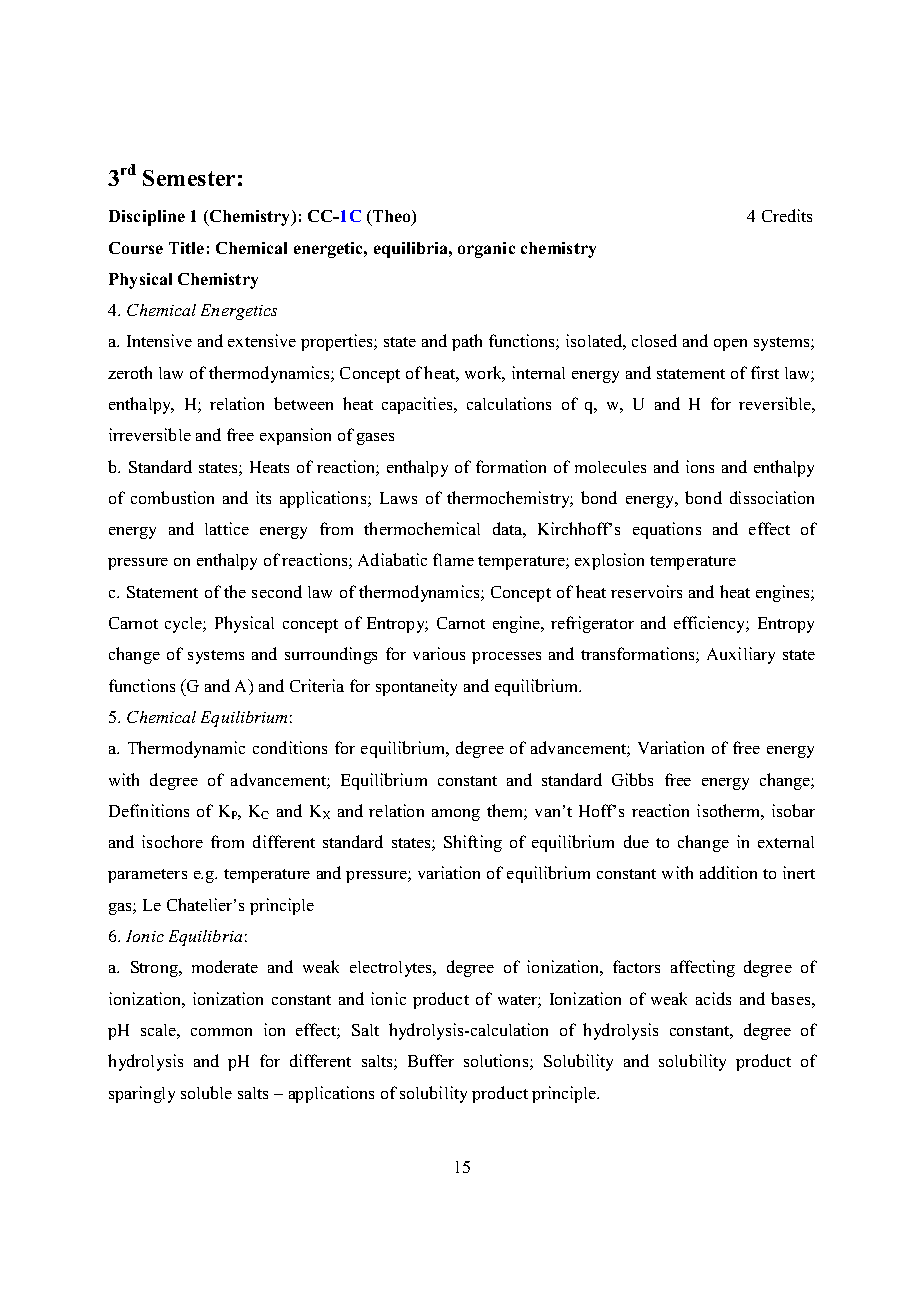 The width and height of the screenshot is (924, 1308). Describe the element at coordinates (646, 591) in the screenshot. I see `reservoirs` at that location.
